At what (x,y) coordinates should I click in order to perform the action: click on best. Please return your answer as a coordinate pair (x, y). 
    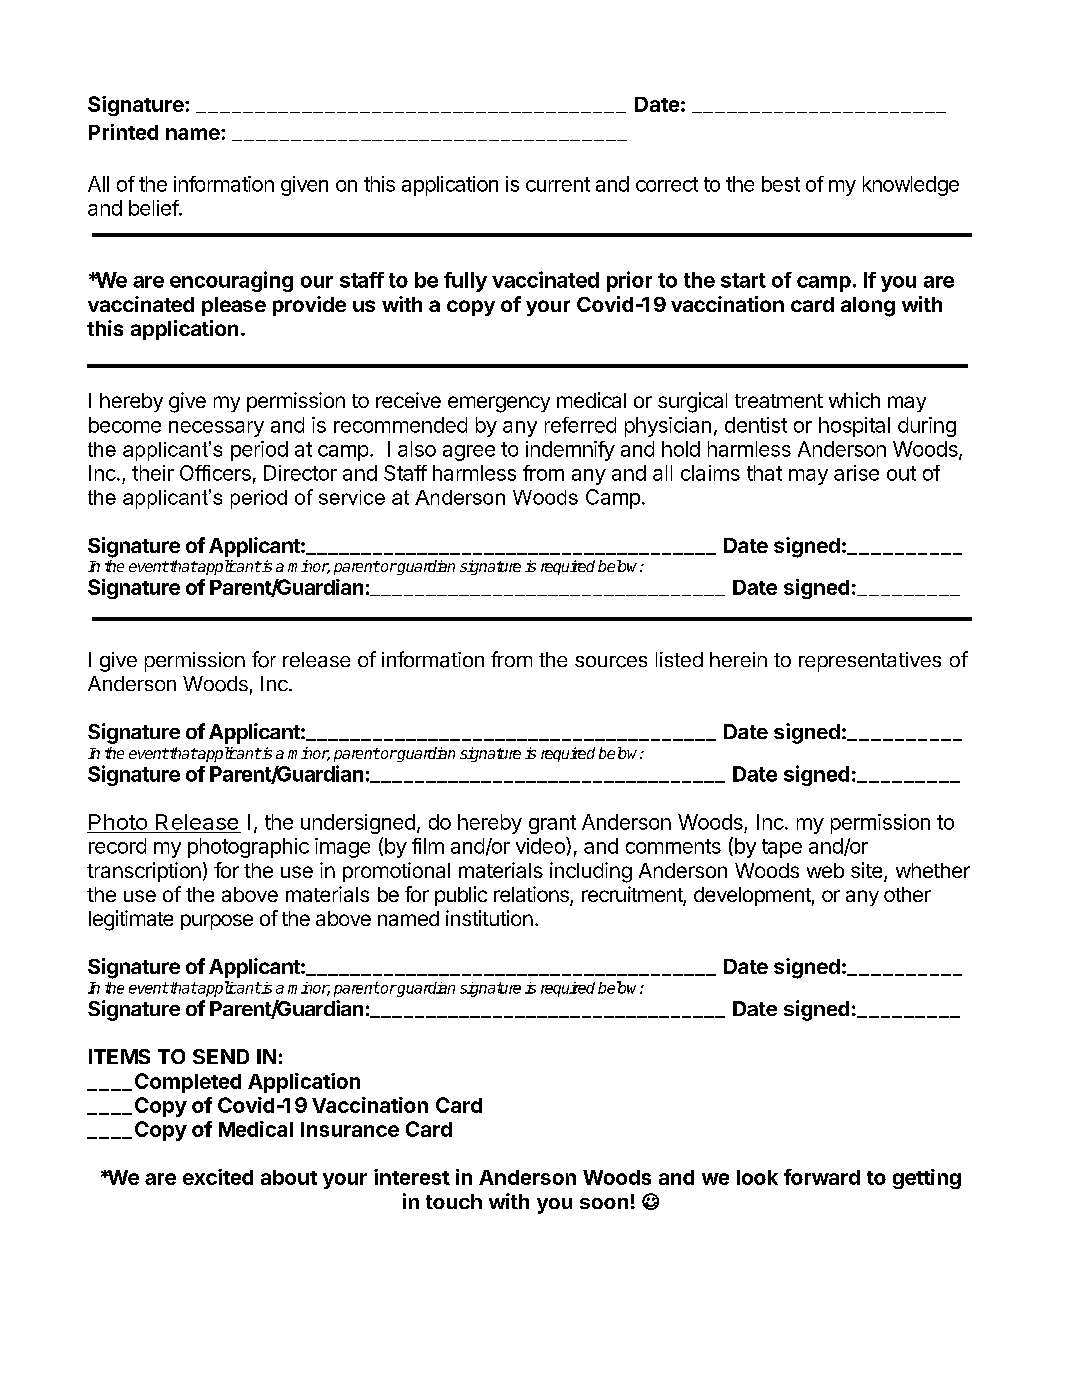
    Looking at the image, I should click on (781, 184).
